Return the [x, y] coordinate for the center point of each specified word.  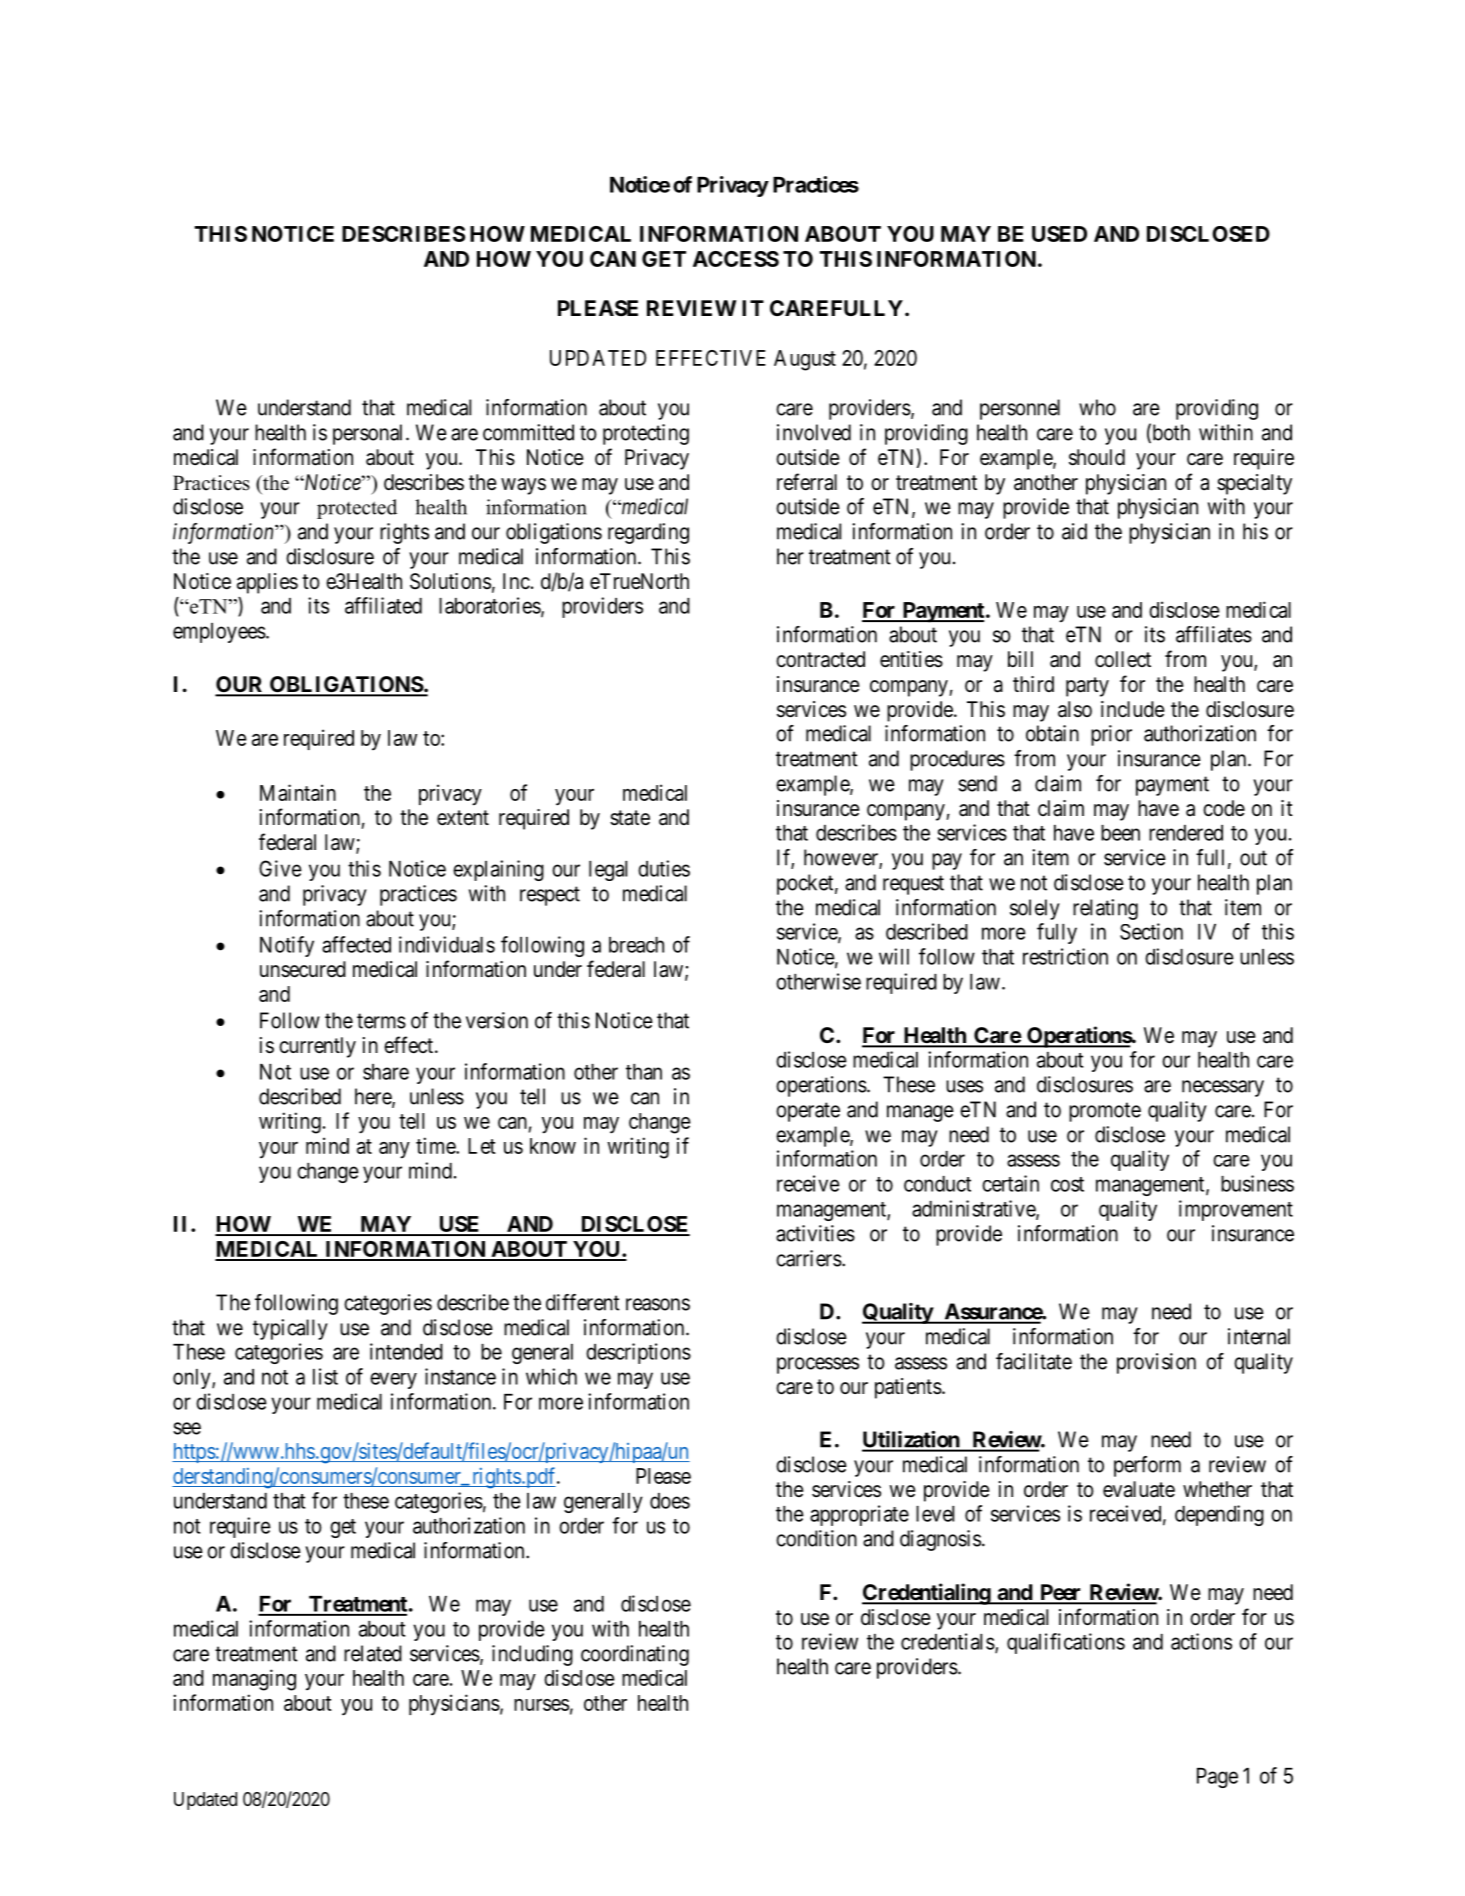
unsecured [303, 969]
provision [1156, 1363]
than [644, 1072]
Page [1217, 1778]
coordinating [635, 1655]
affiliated [383, 605]
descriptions [638, 1353]
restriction [1065, 956]
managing [254, 1680]
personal [370, 434]
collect [1123, 659]
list [325, 1376]
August [805, 360]
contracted [820, 659]
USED [1059, 234]
